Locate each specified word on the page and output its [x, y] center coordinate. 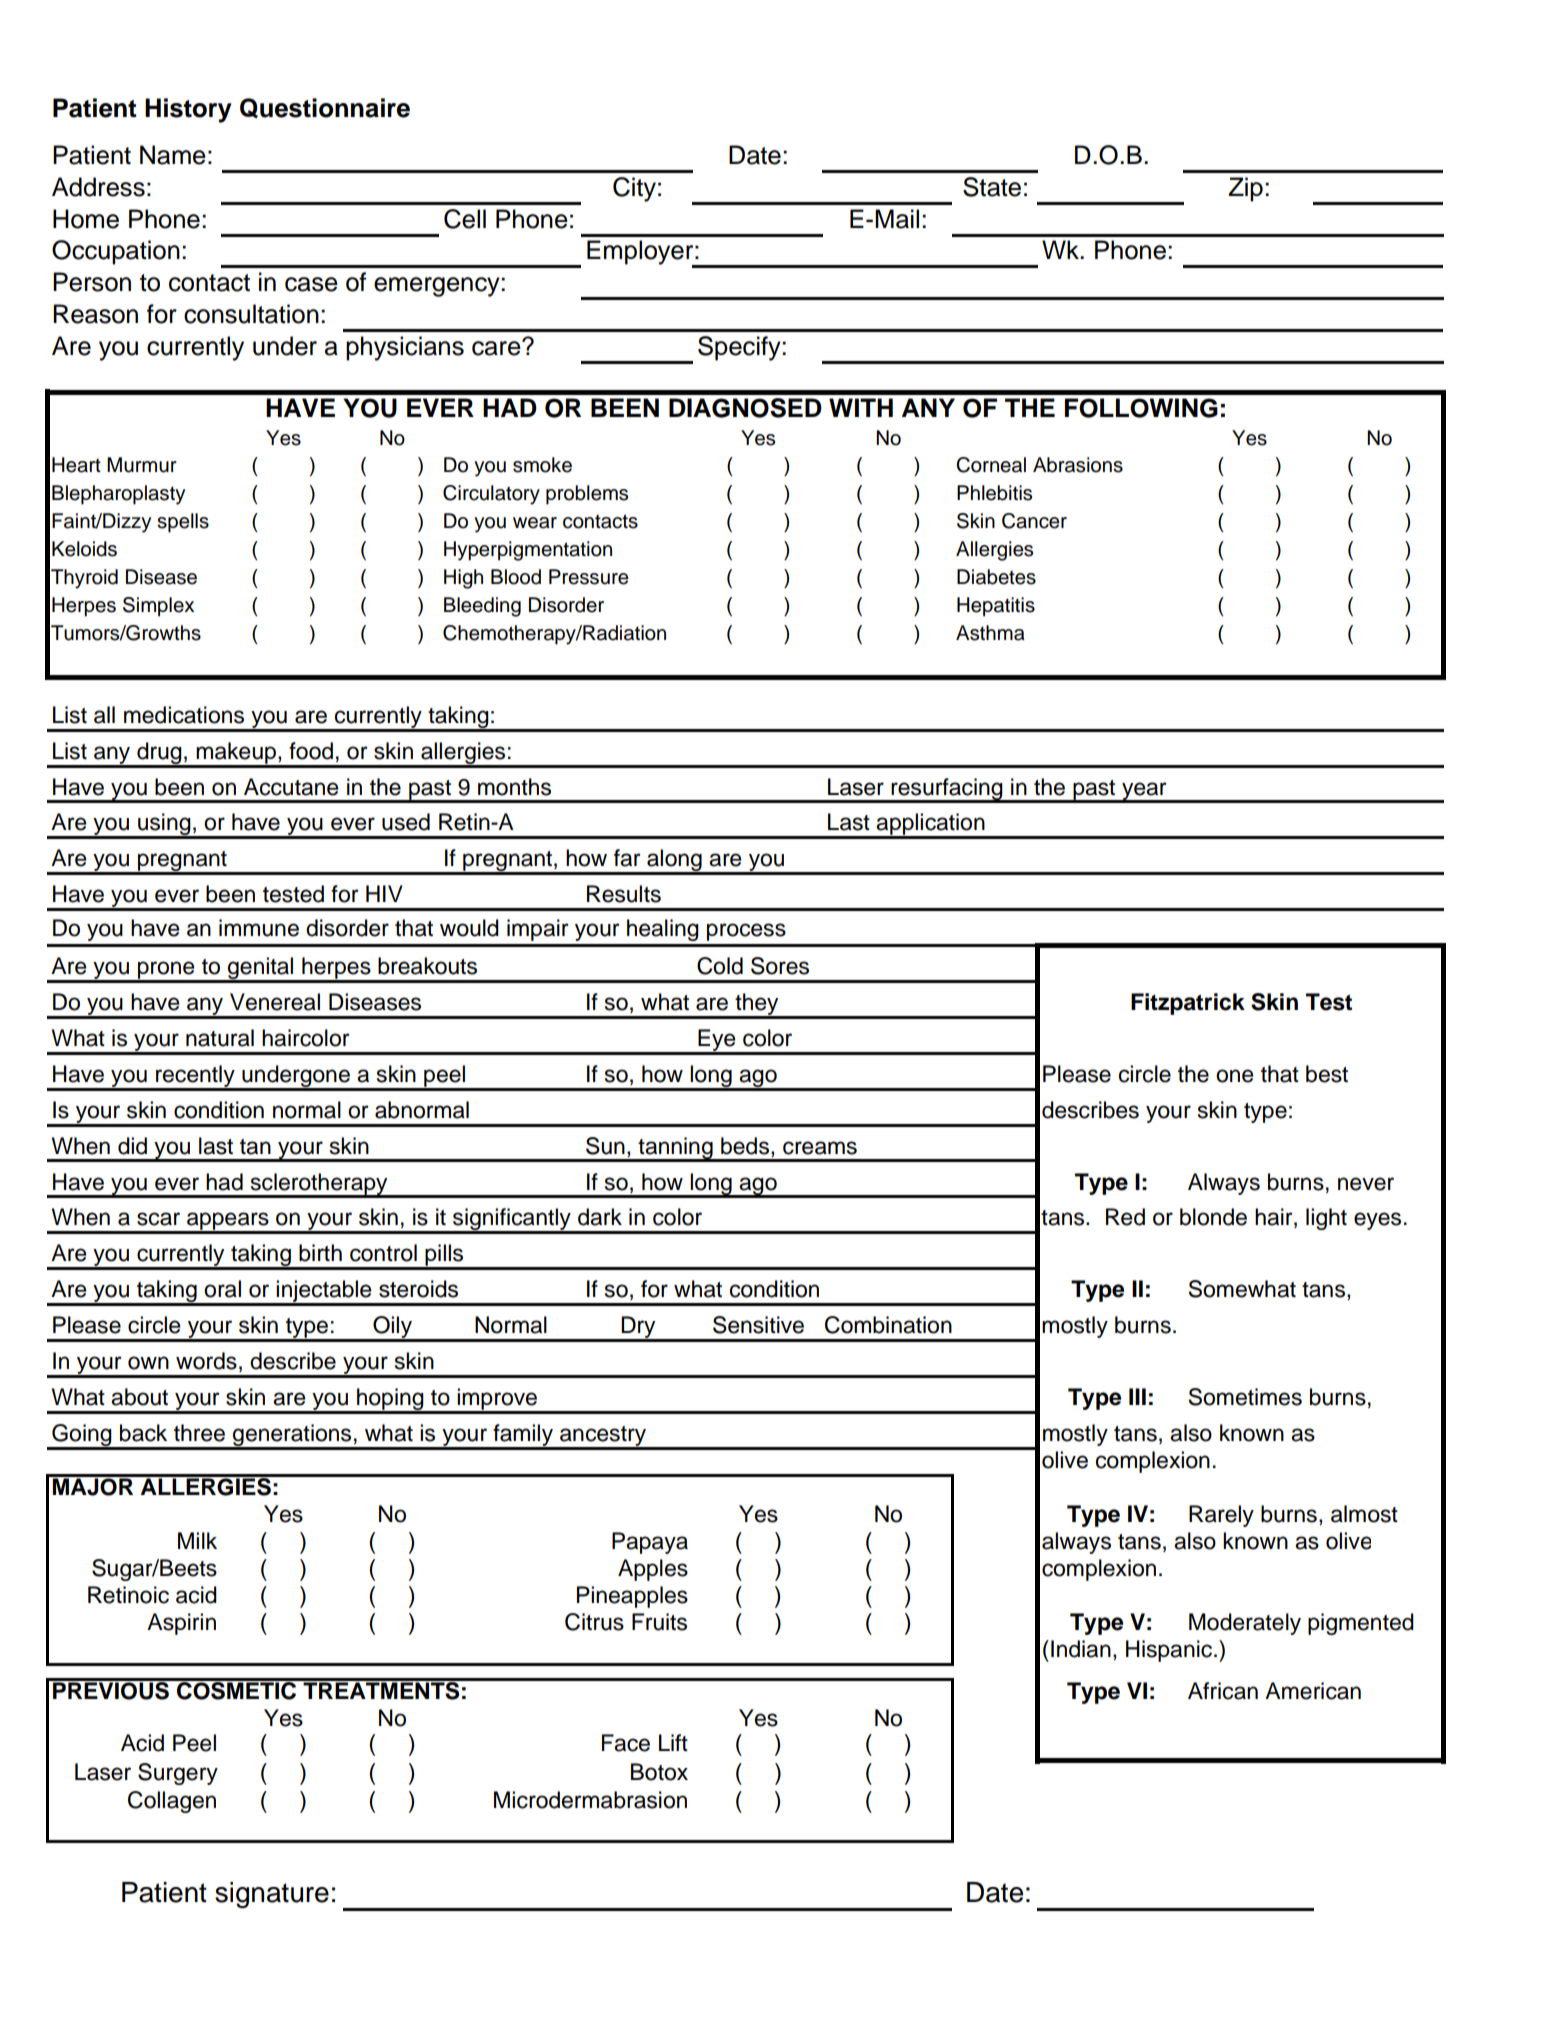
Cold [720, 966]
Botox [659, 1772]
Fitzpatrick [1188, 1004]
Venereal [275, 1002]
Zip [1245, 189]
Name [173, 155]
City [634, 189]
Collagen [172, 1802]
